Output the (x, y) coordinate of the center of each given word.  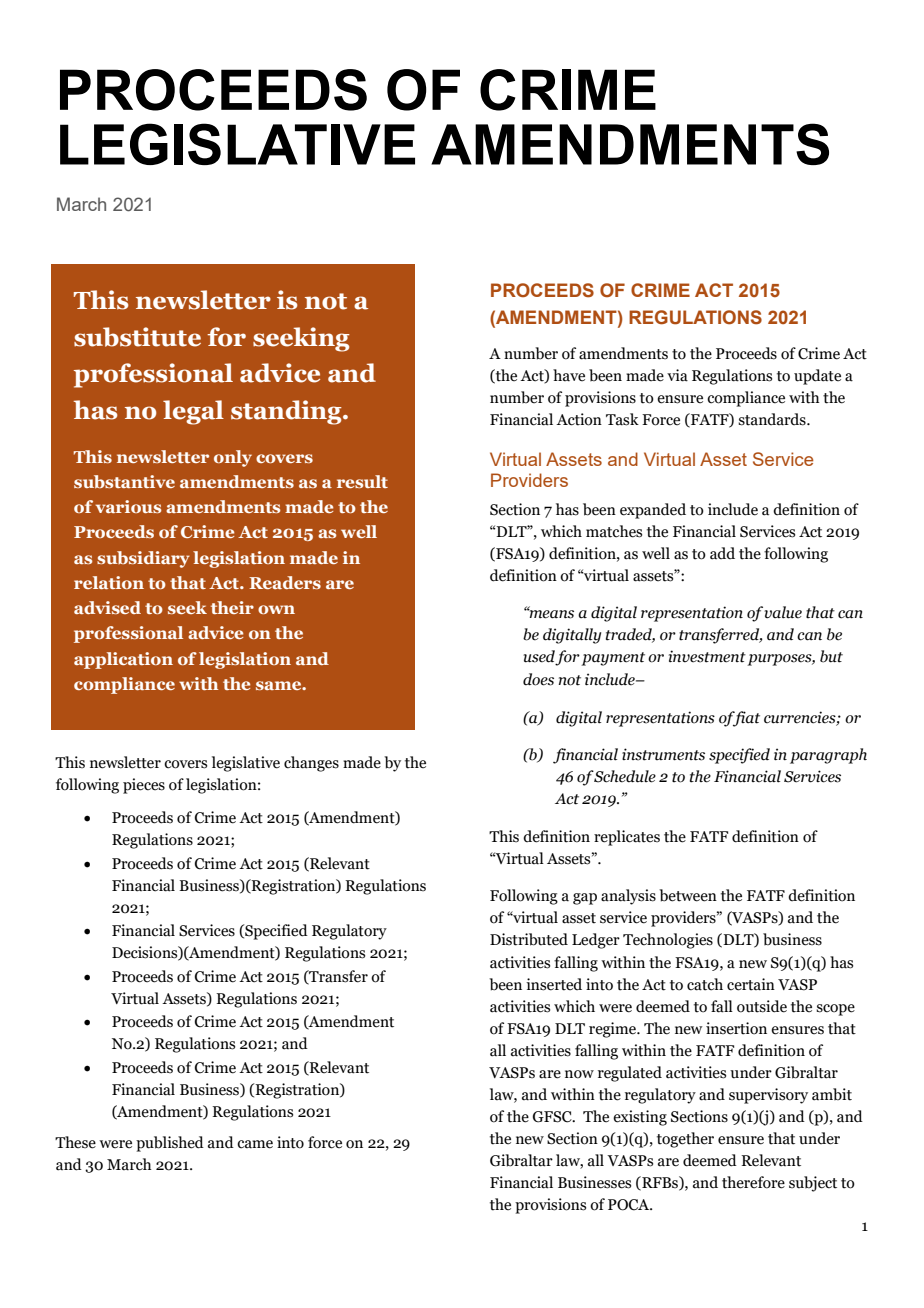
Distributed (529, 939)
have (569, 375)
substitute (137, 337)
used (539, 657)
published (170, 1144)
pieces (144, 786)
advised (107, 607)
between (688, 895)
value (783, 612)
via (677, 375)
